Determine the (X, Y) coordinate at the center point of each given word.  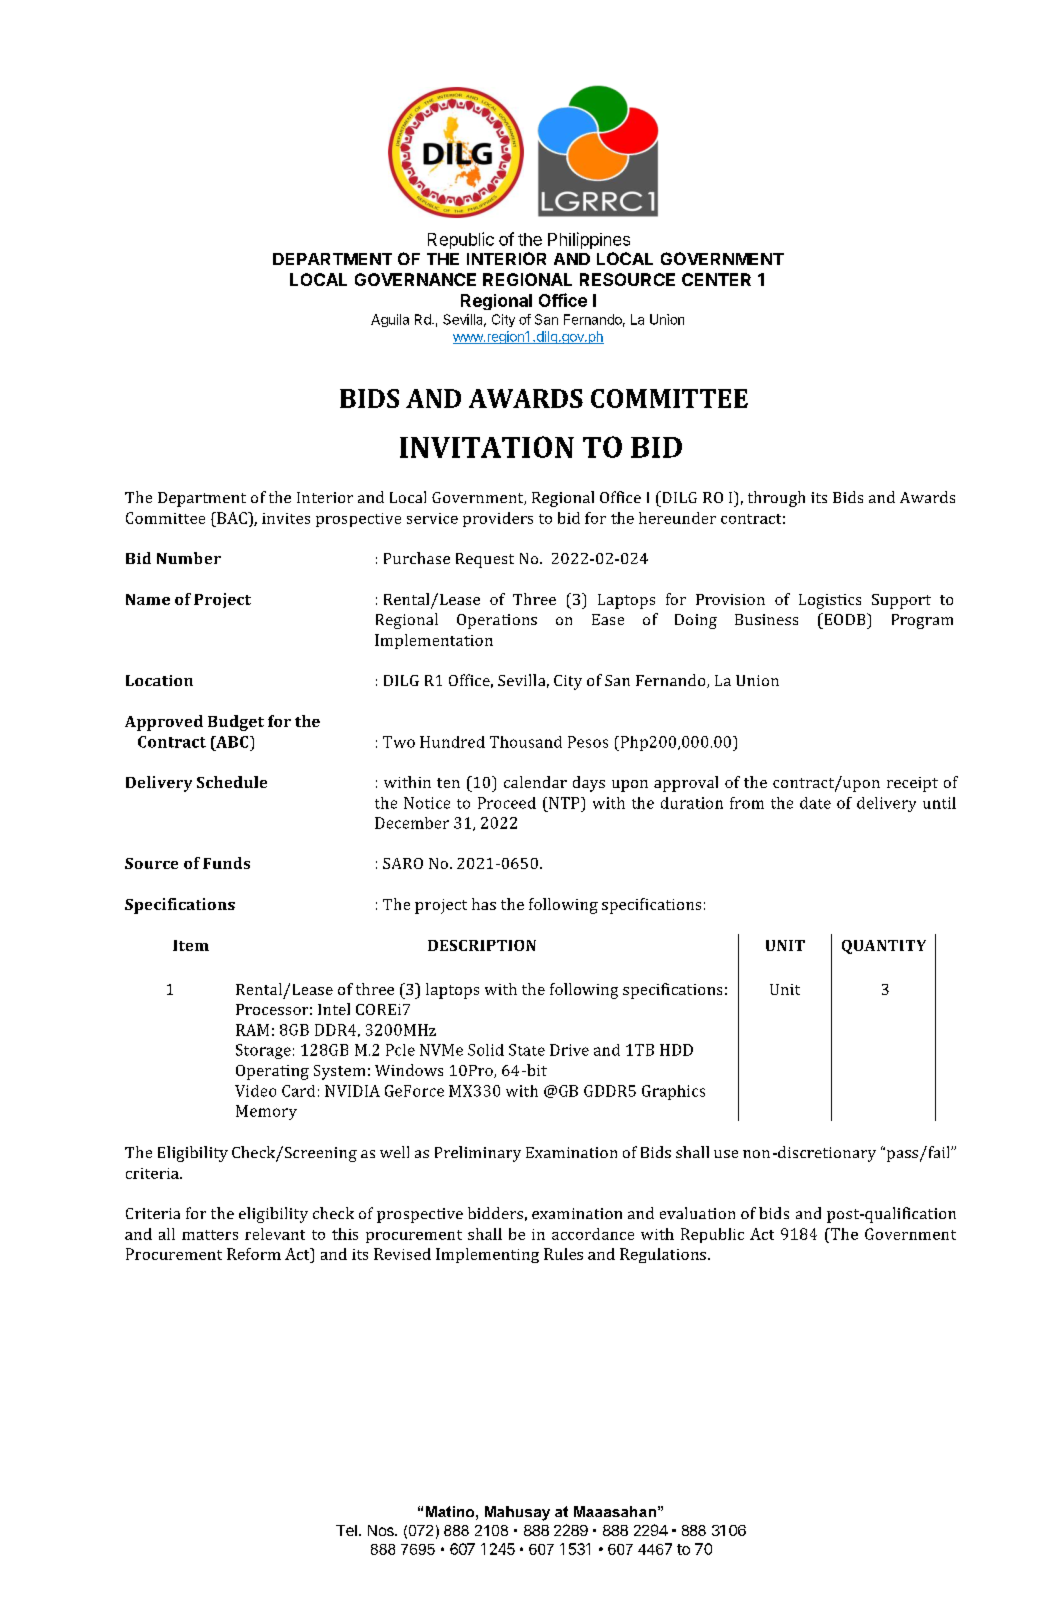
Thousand (526, 742)
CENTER (716, 279)
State (527, 1050)
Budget (236, 723)
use (726, 1154)
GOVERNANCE (415, 279)
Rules (563, 1254)
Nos (382, 1530)
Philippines (589, 240)
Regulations (663, 1255)
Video (255, 1091)
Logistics (830, 601)
